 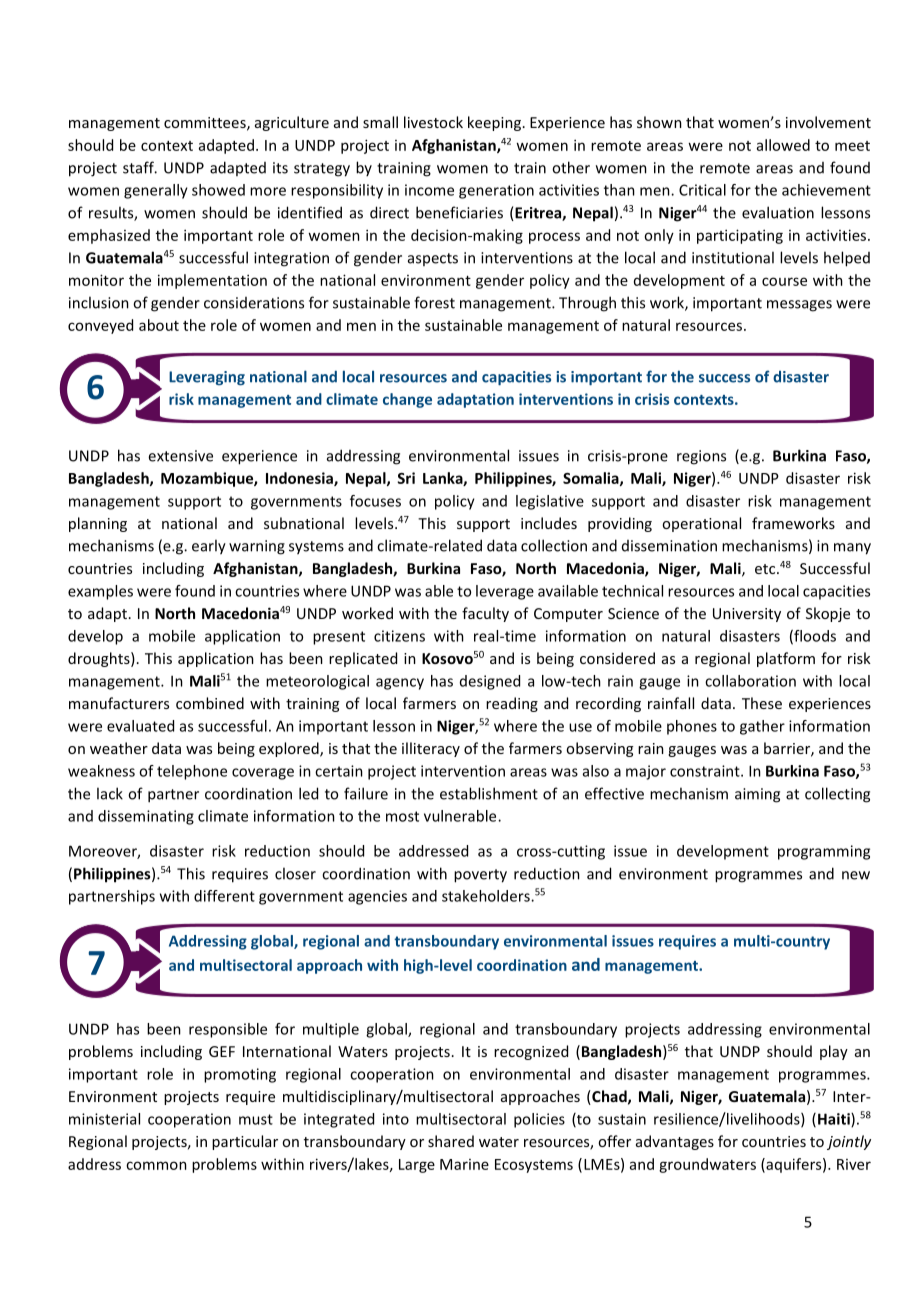 What do you see at coordinates (451, 1141) in the screenshot?
I see `shared` at bounding box center [451, 1141].
